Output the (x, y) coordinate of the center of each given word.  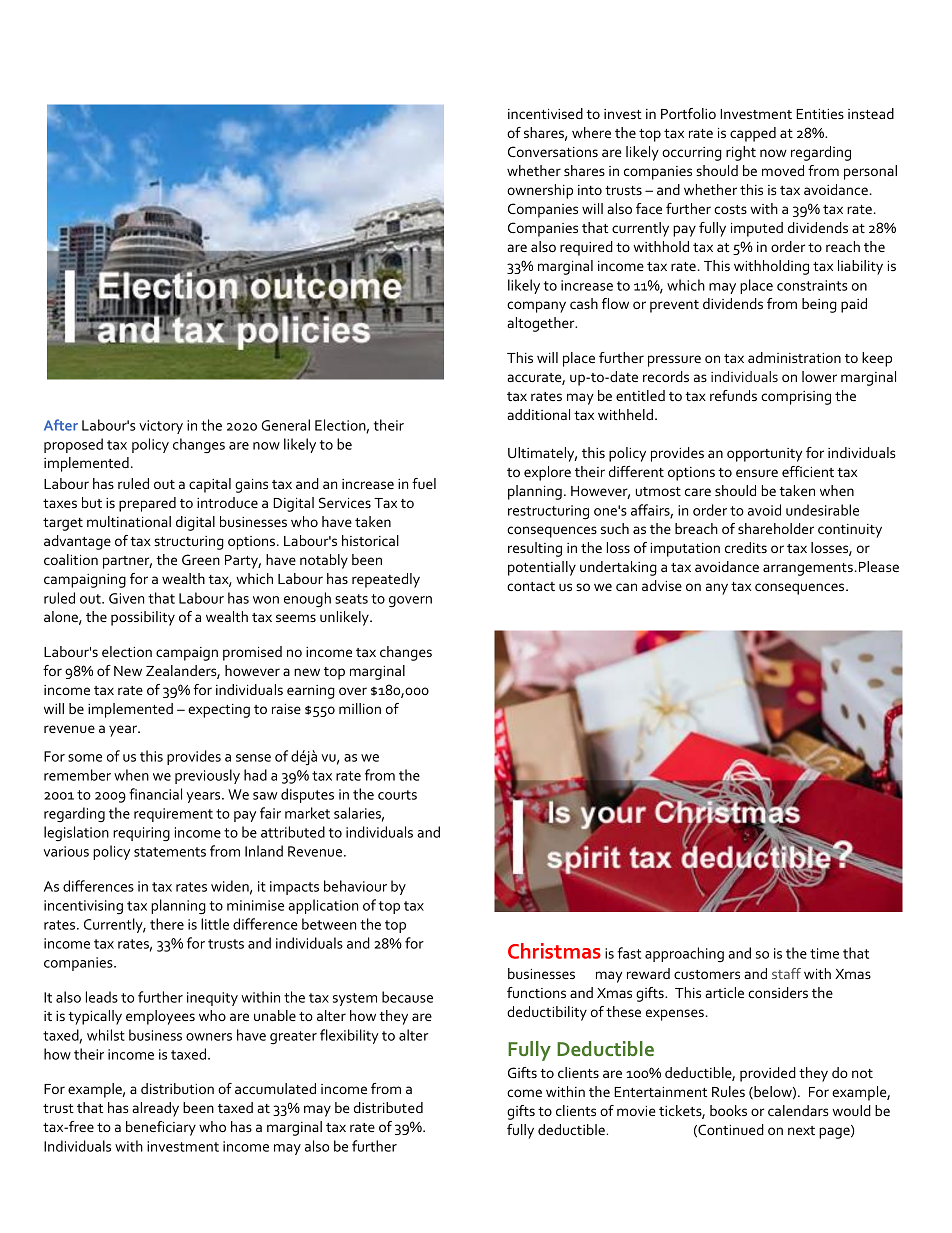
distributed (388, 1107)
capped (753, 134)
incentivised (545, 113)
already (155, 1109)
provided (768, 1074)
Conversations (553, 151)
